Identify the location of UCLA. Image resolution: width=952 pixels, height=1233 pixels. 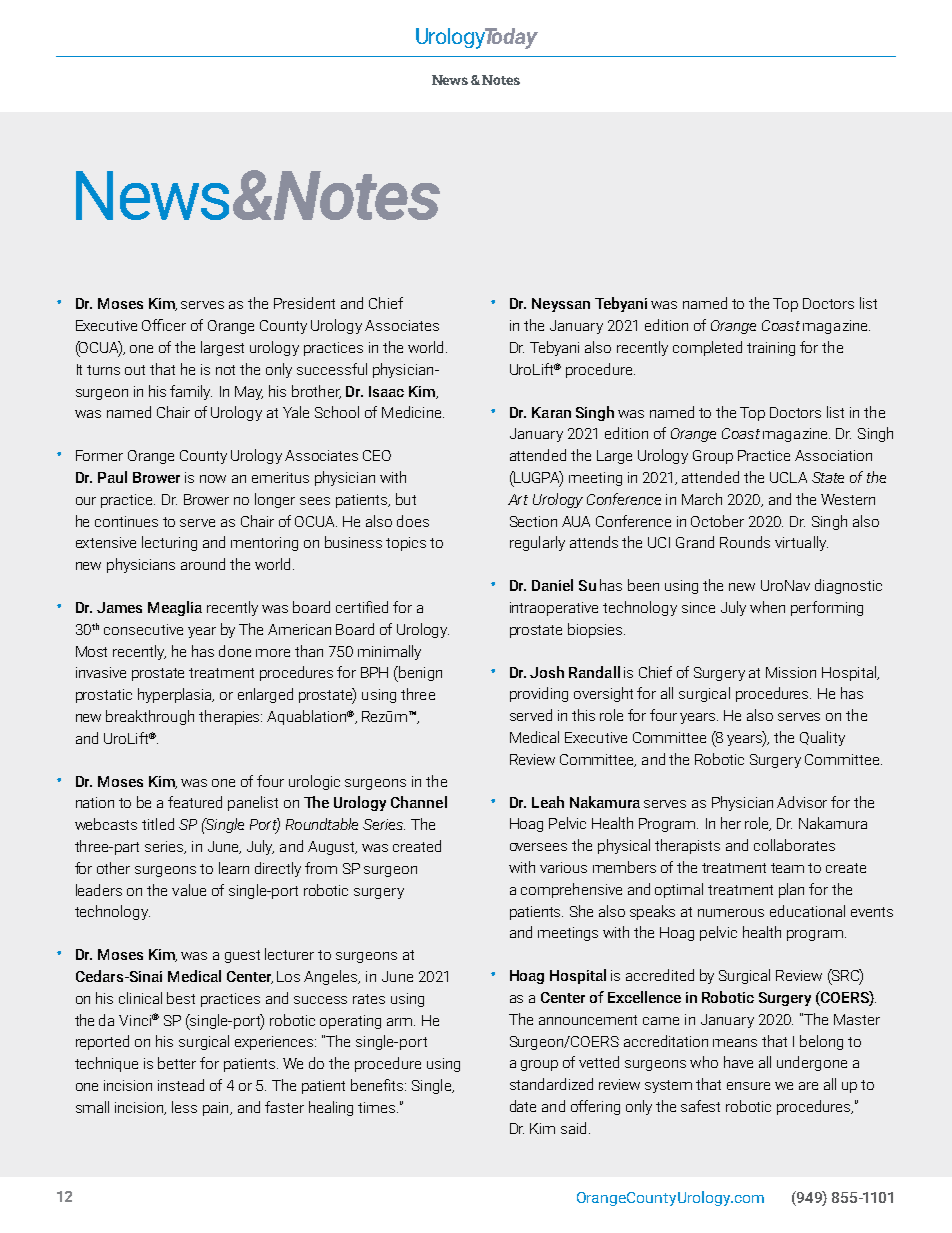
(788, 477).
